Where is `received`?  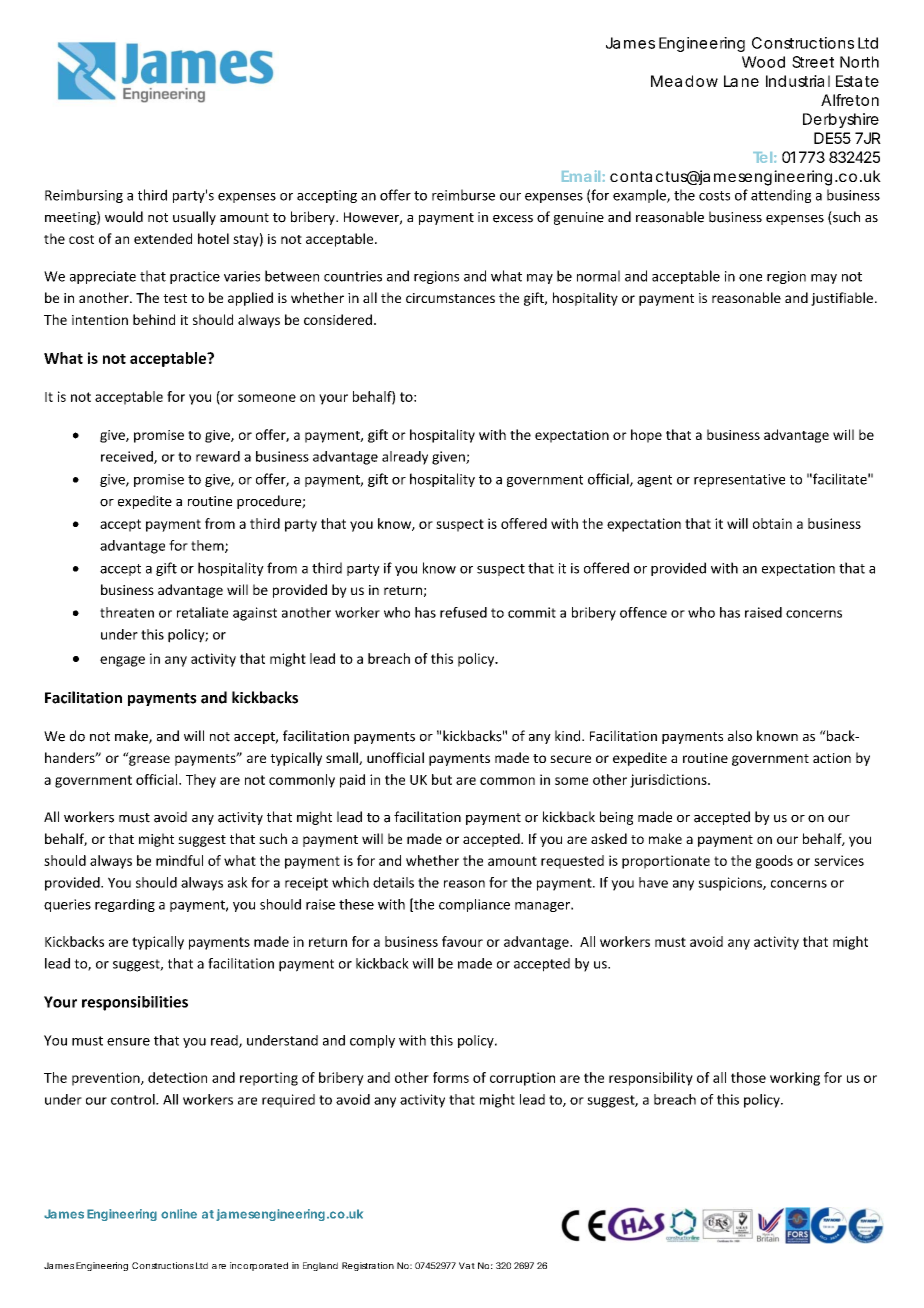 received is located at coordinates (128, 457).
